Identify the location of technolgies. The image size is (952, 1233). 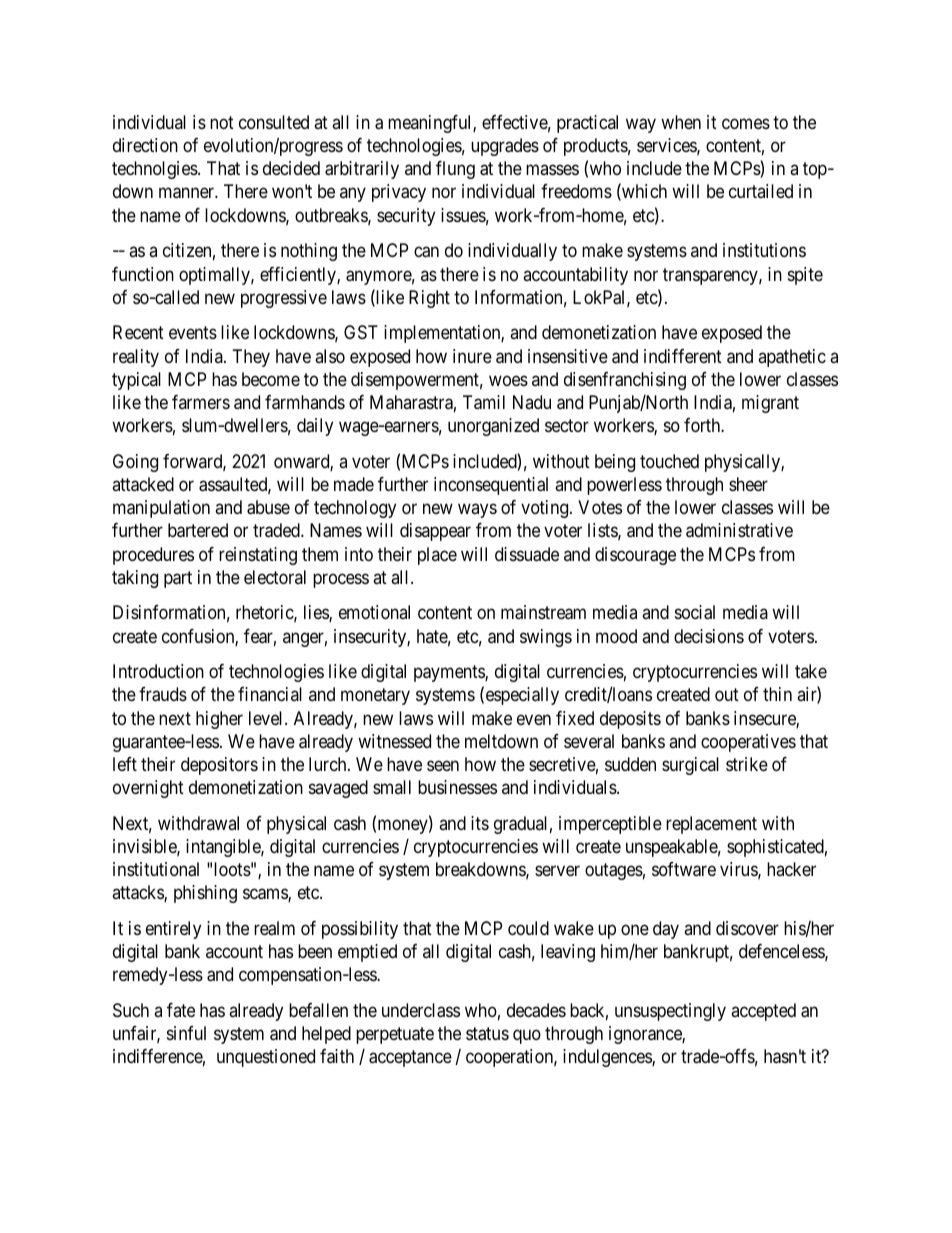
(155, 170).
